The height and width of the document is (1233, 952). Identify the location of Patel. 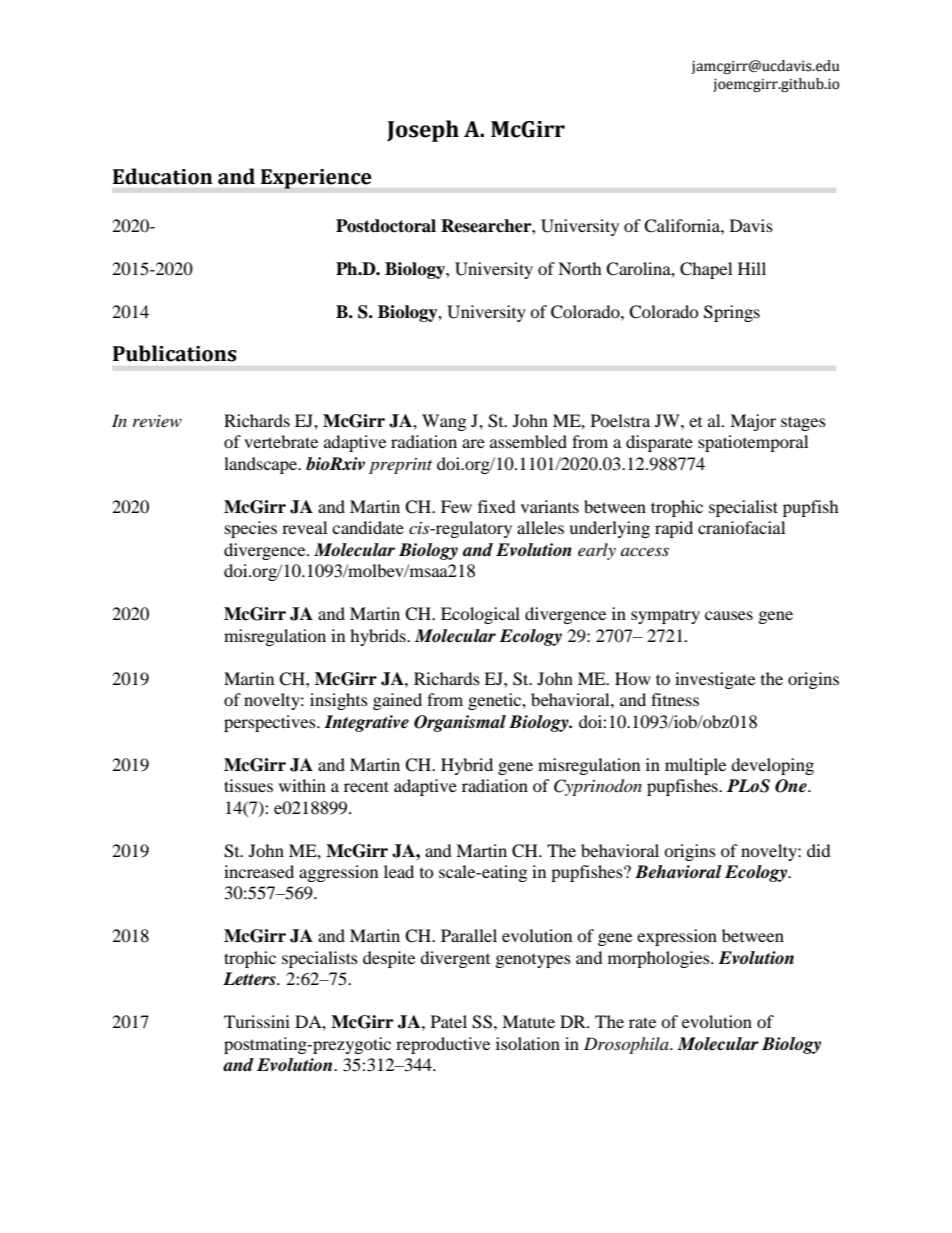
(449, 1021).
